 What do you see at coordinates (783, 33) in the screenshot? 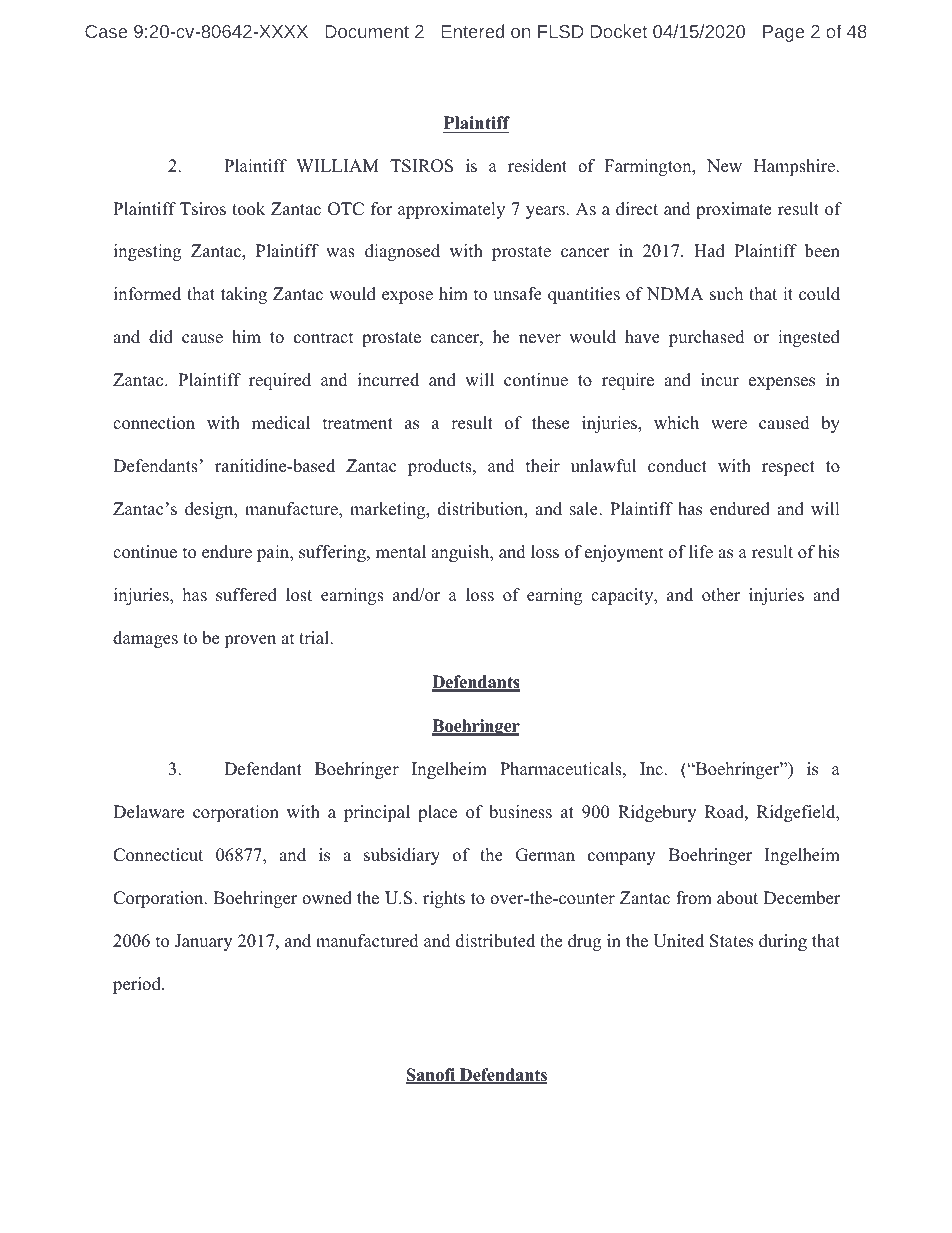
I see `Page` at bounding box center [783, 33].
